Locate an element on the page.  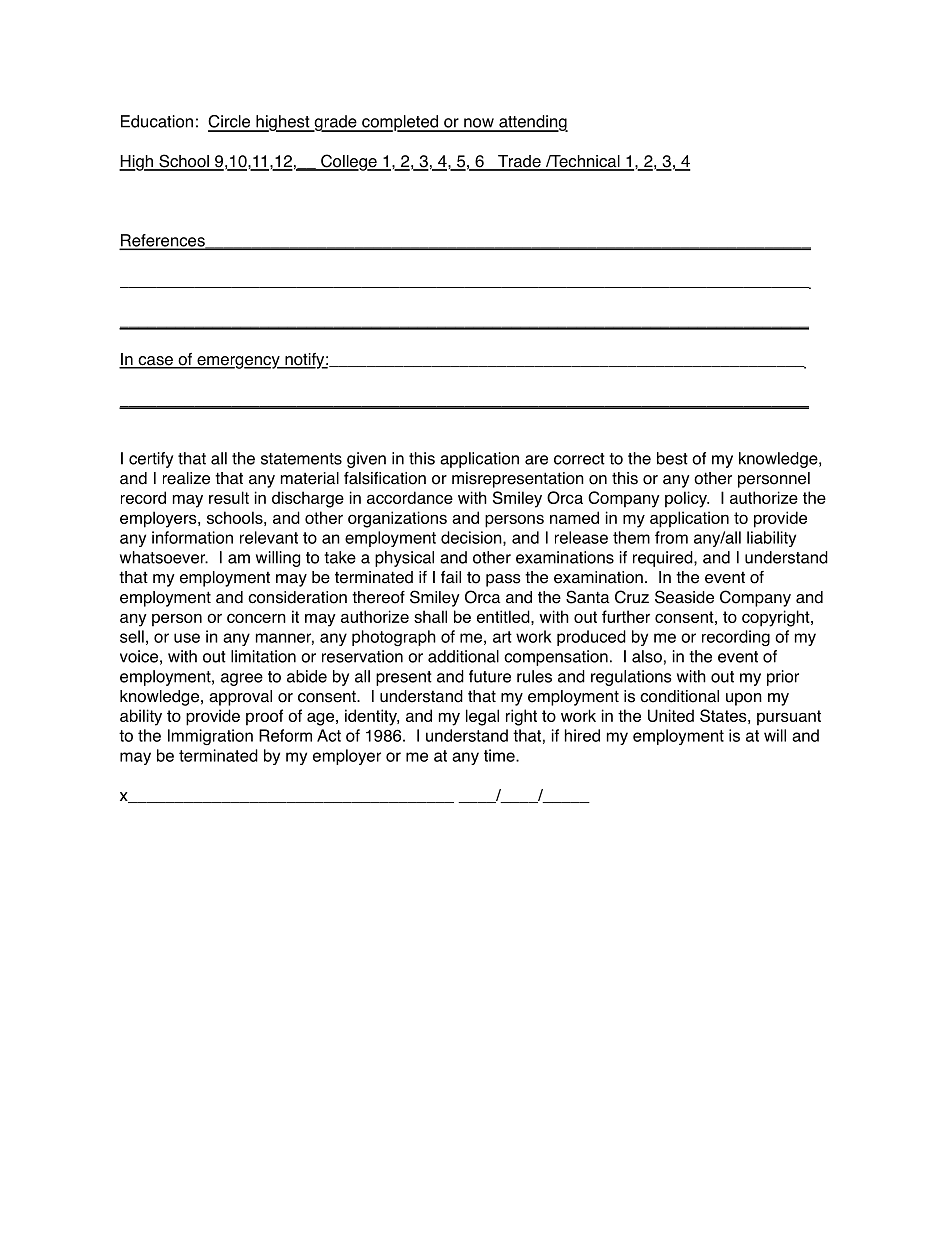
completed is located at coordinates (400, 123).
